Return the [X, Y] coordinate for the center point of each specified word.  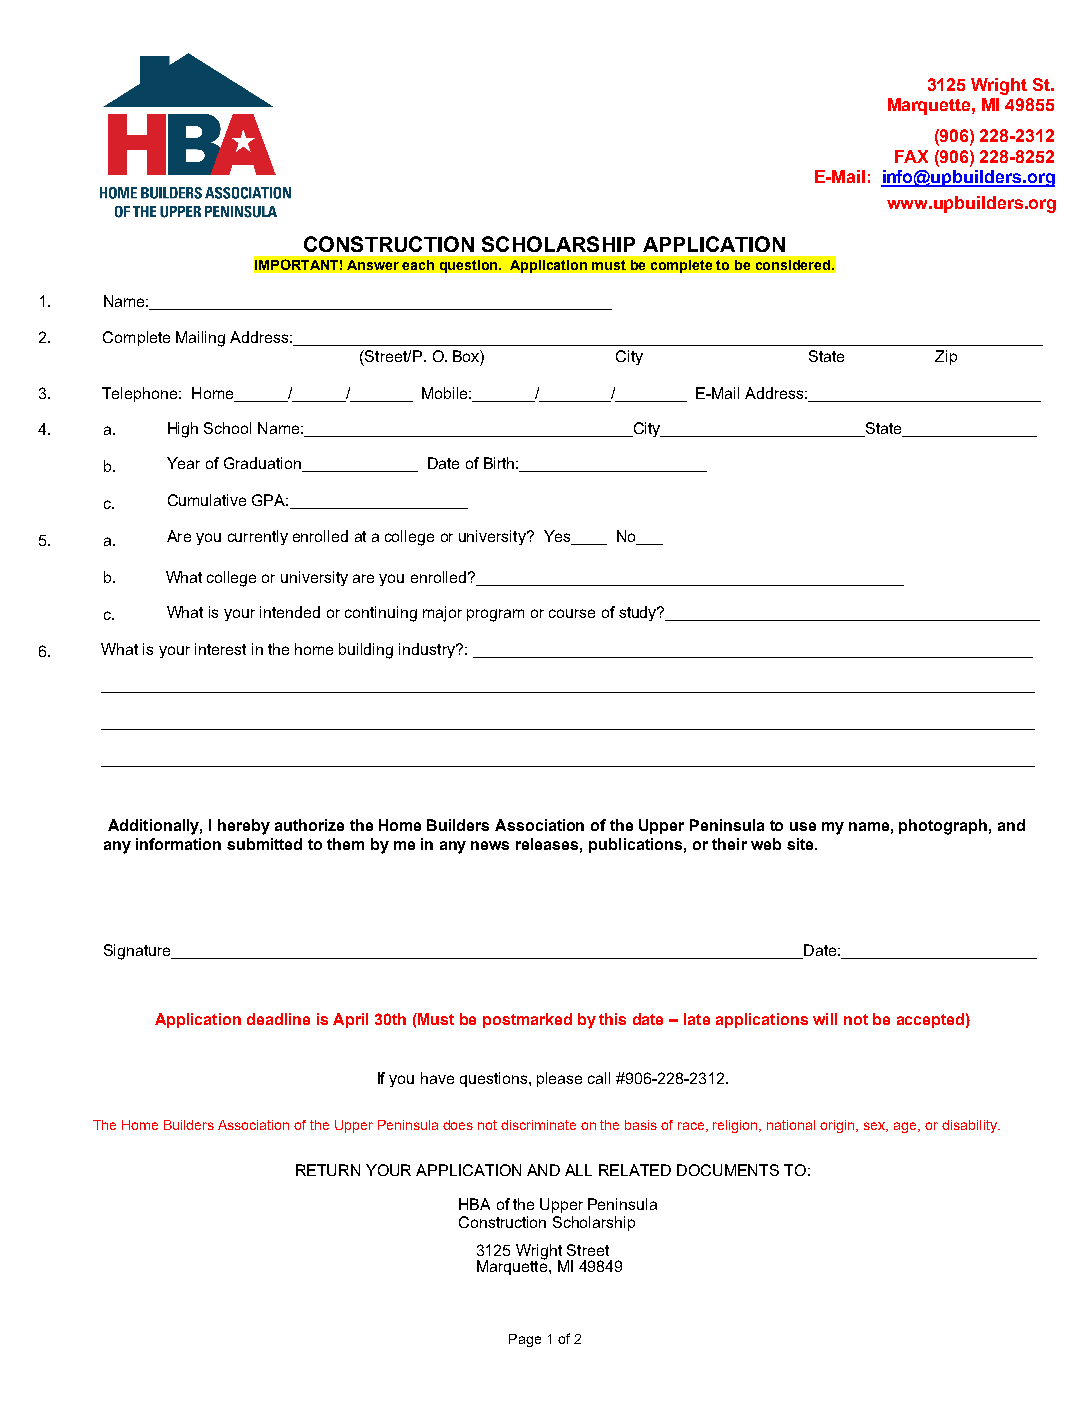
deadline [278, 1019]
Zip [946, 357]
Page [525, 1340]
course [572, 613]
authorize [309, 825]
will [825, 1019]
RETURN [328, 1170]
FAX [911, 156]
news [490, 845]
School [227, 428]
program [495, 615]
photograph [943, 827]
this [612, 1019]
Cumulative [207, 500]
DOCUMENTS [728, 1170]
